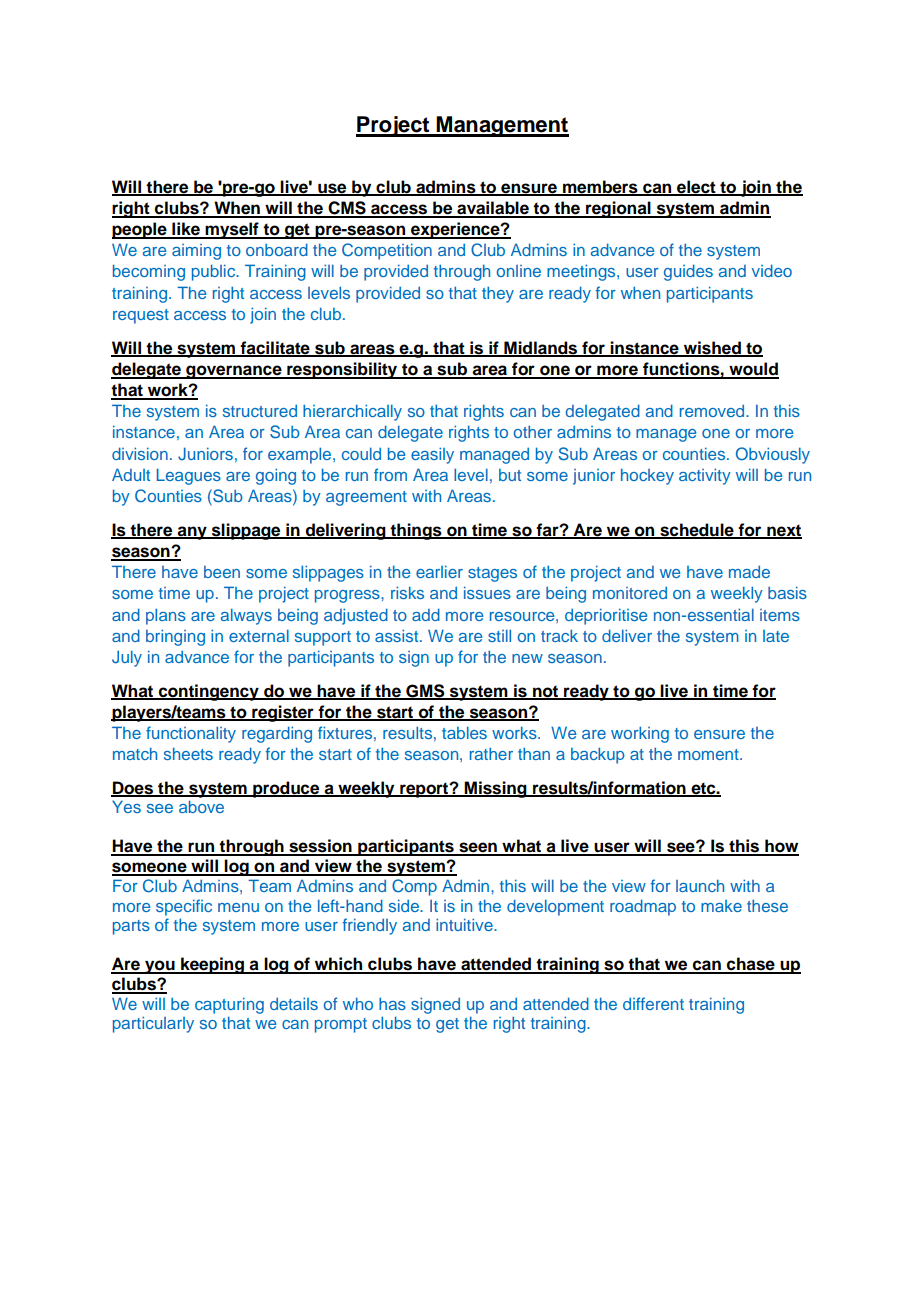 The image size is (924, 1308). I want to click on available, so click(493, 209).
